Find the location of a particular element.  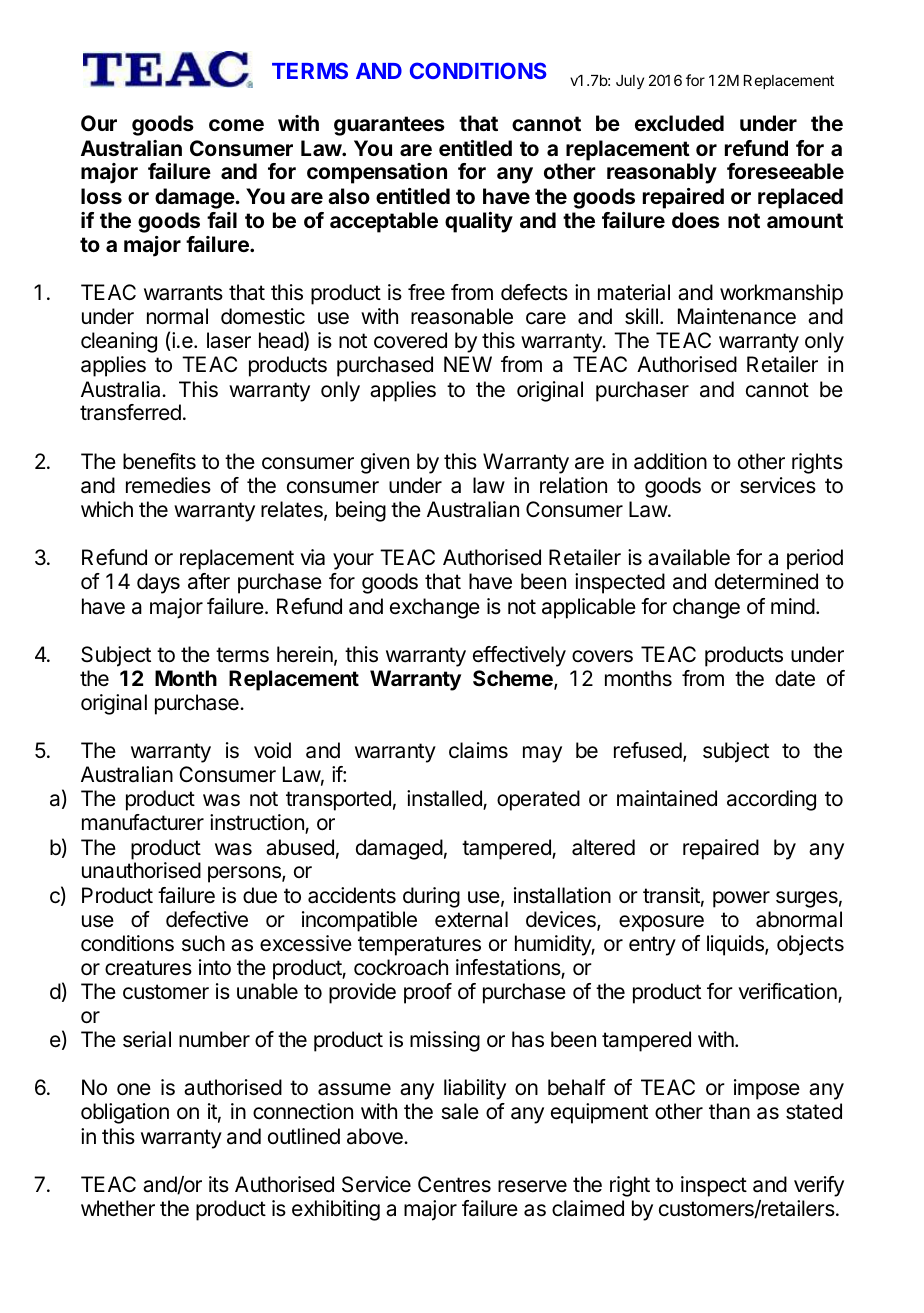

whether is located at coordinates (118, 1208).
